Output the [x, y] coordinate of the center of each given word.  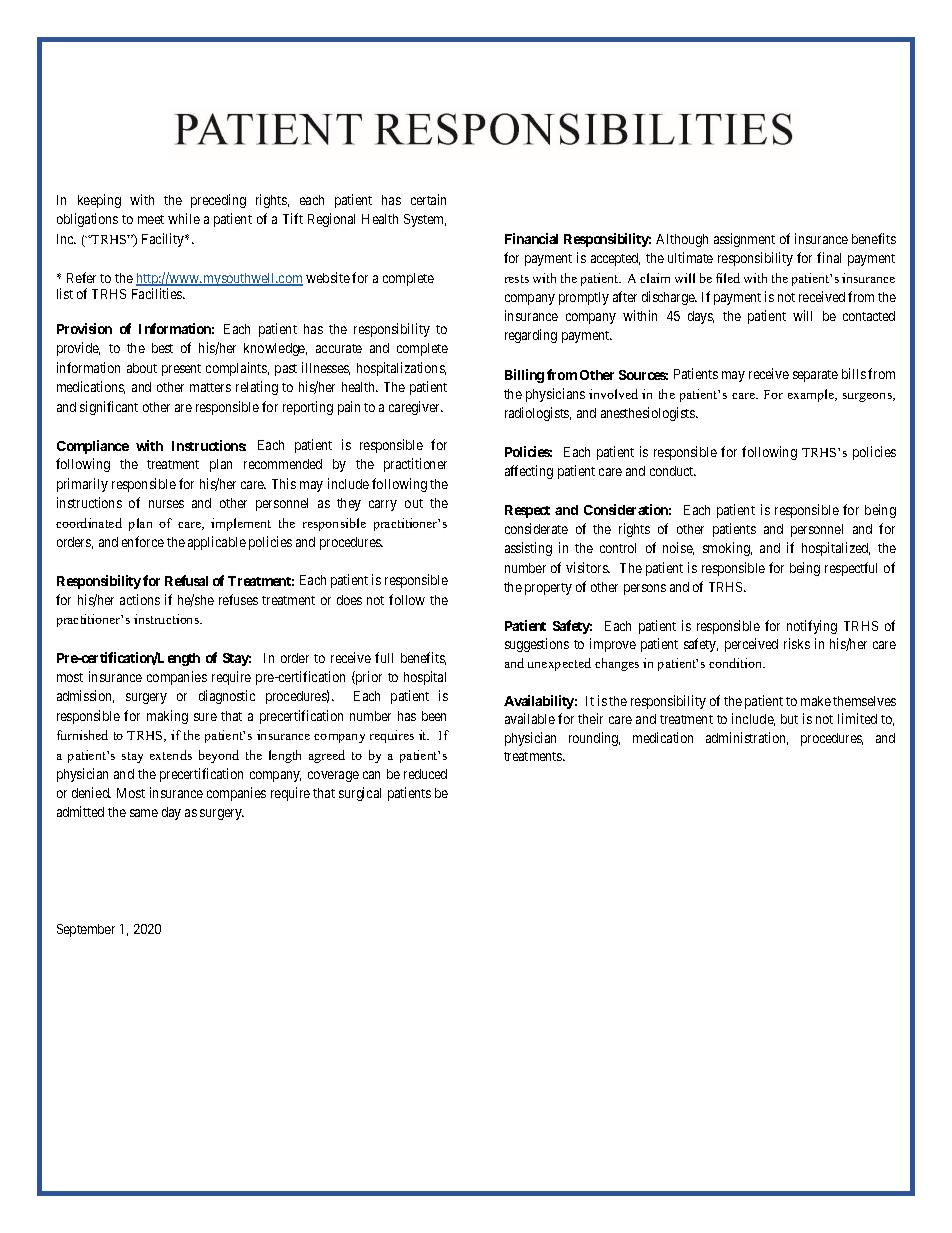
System [425, 220]
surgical [360, 794]
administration [747, 738]
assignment [744, 240]
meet [151, 219]
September [86, 930]
